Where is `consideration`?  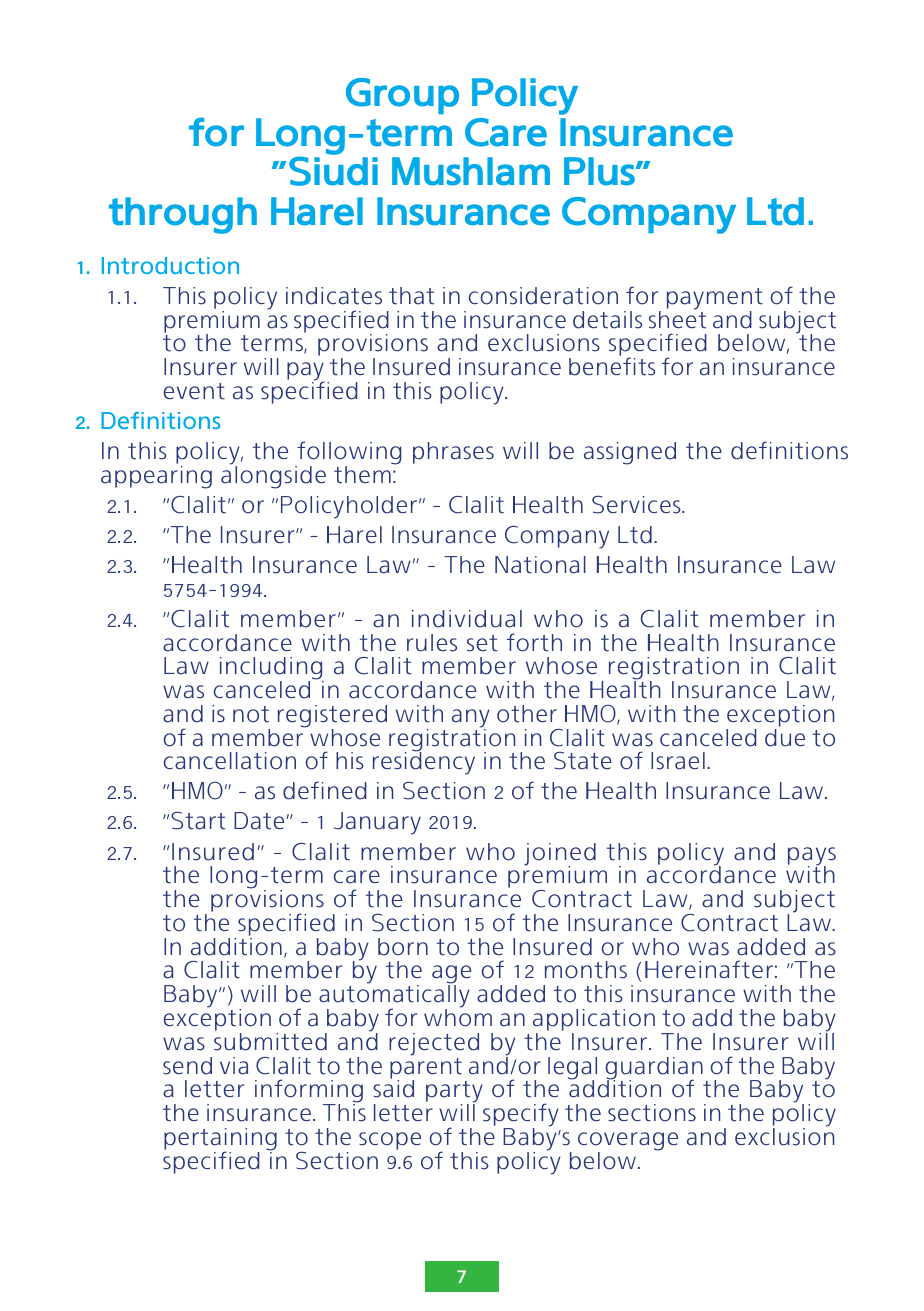 consideration is located at coordinates (543, 296).
